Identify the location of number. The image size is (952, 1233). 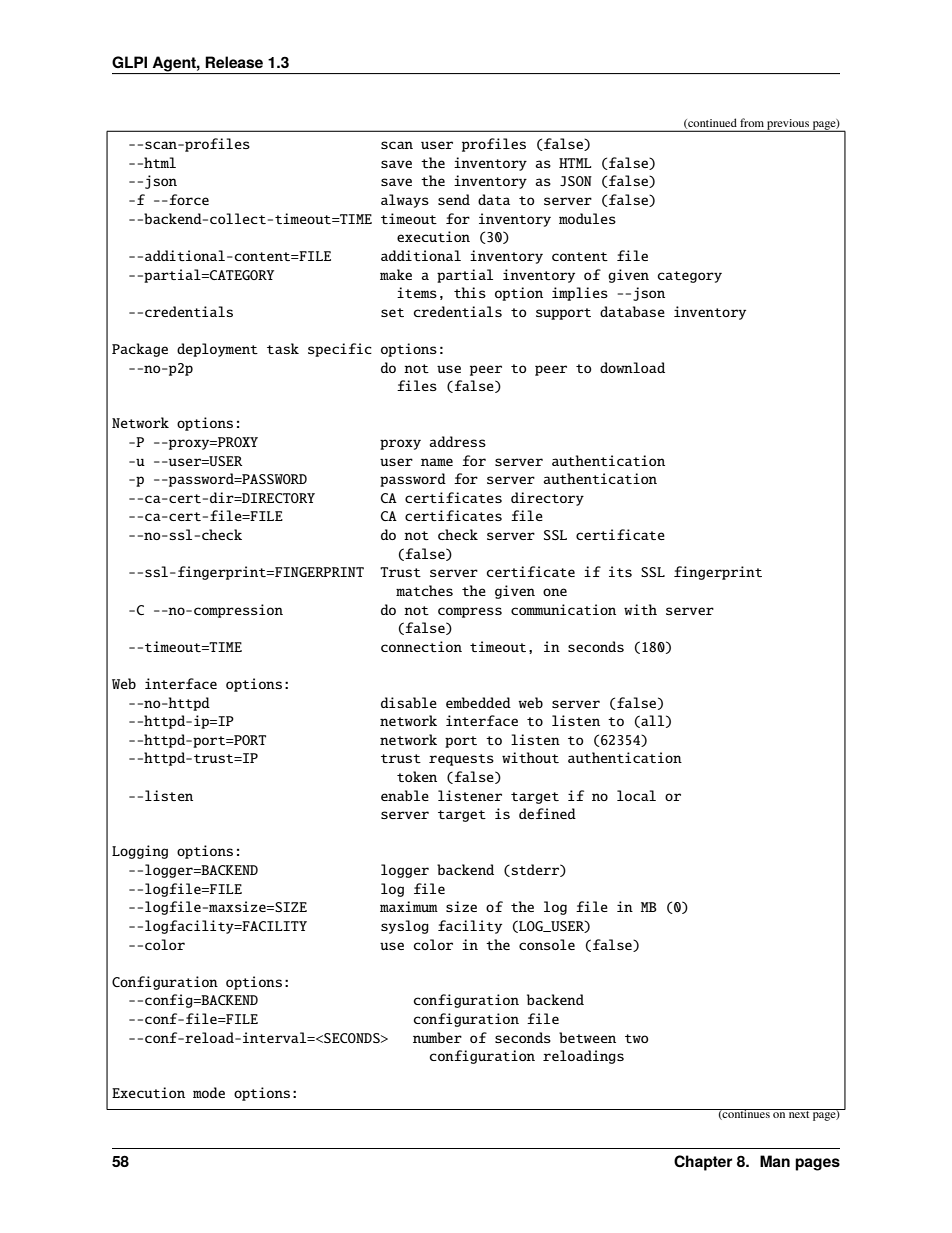
(437, 1037).
